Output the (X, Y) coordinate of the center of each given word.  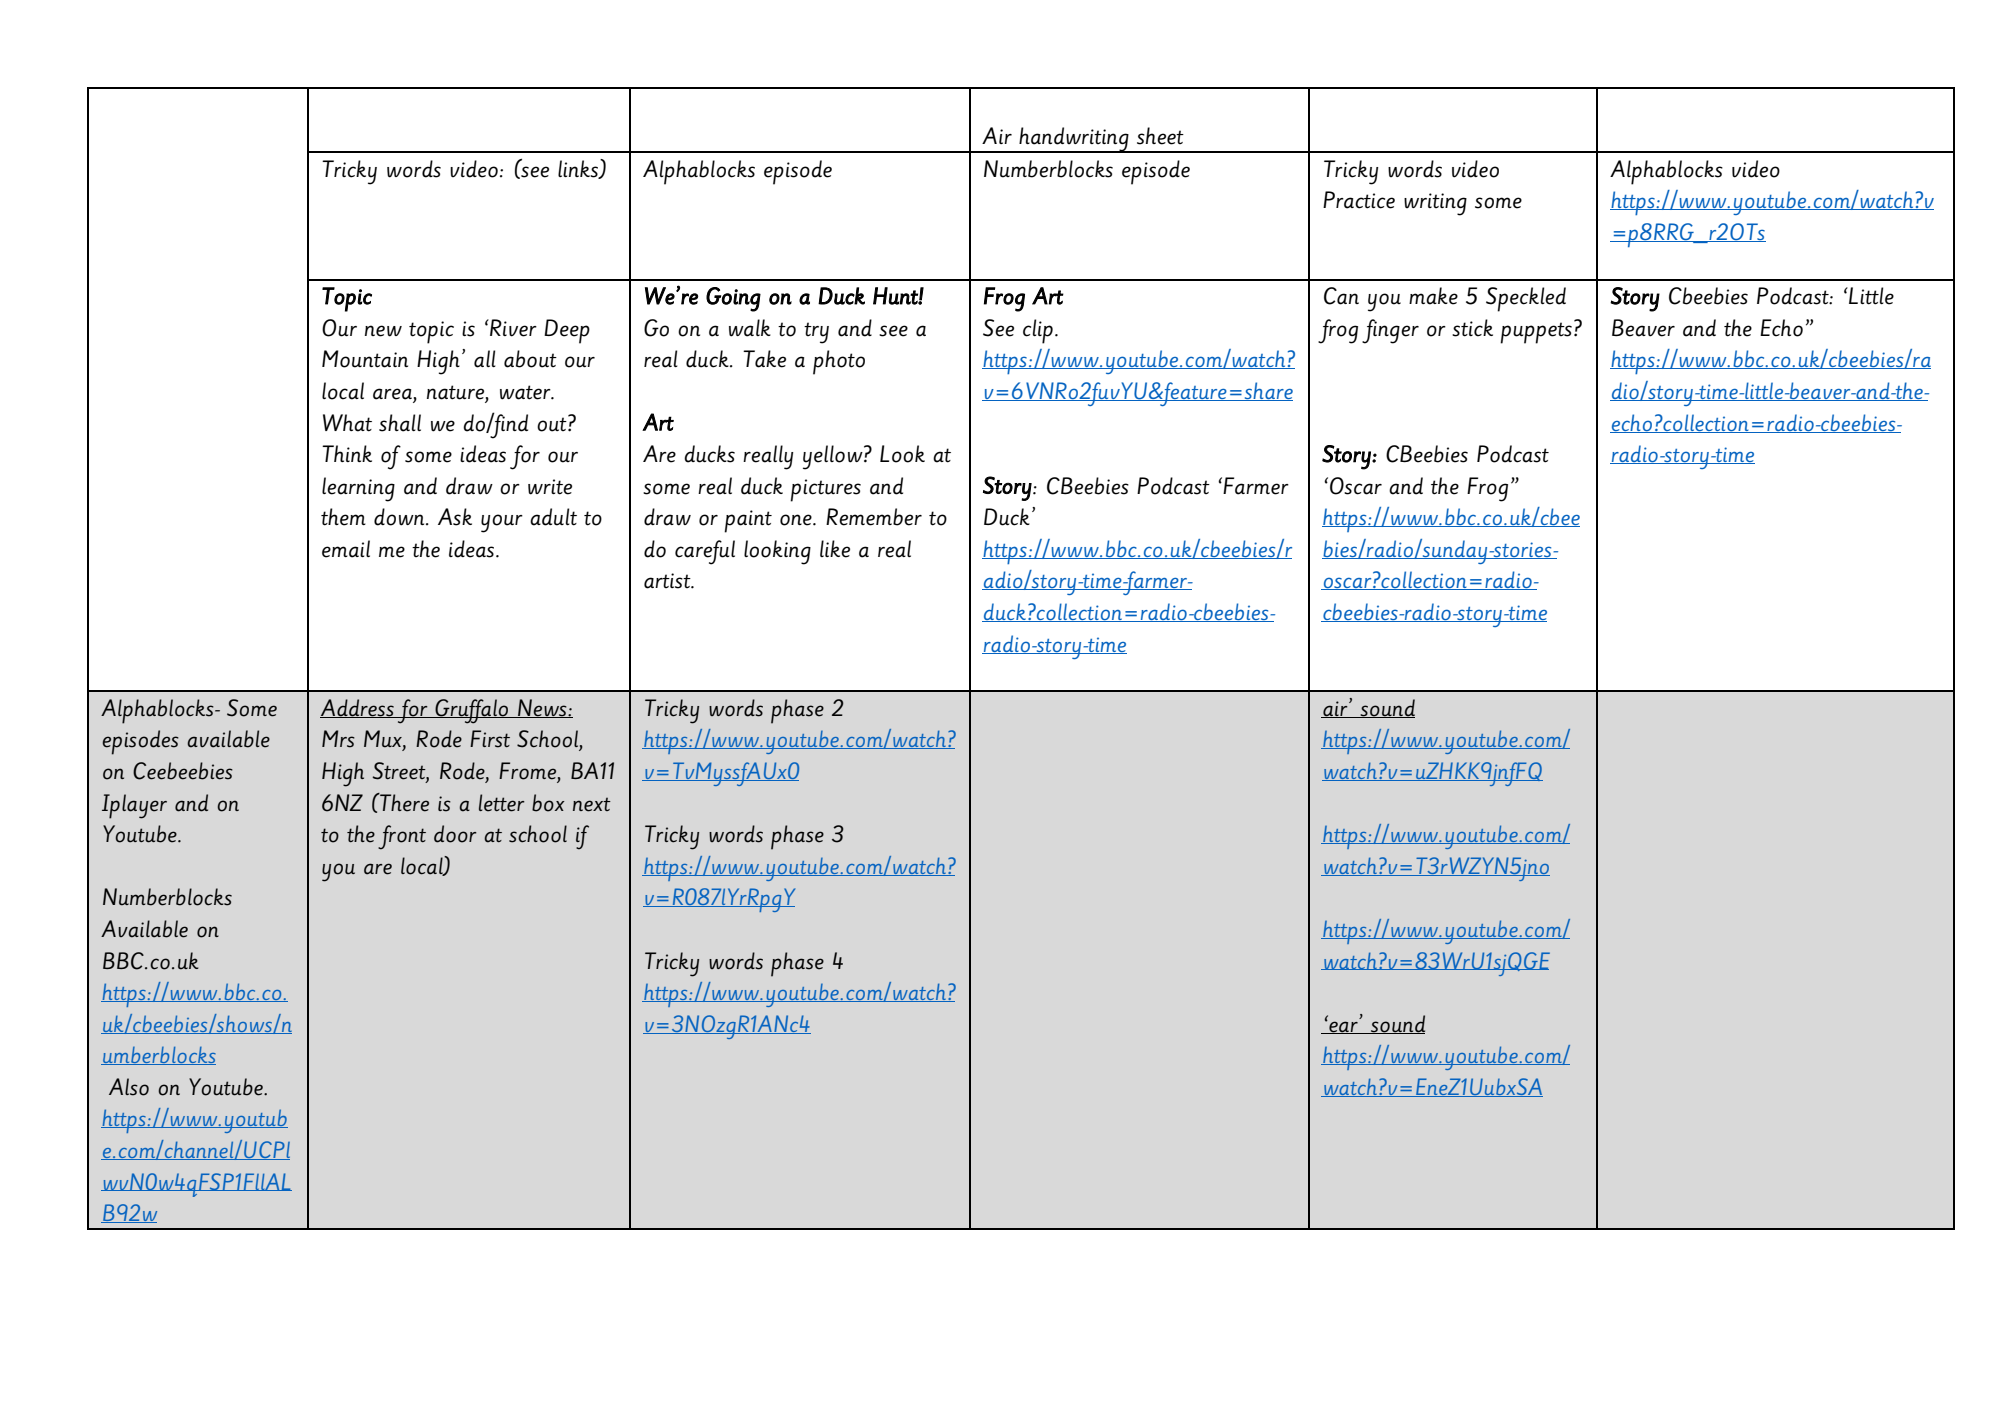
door (455, 834)
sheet (1160, 136)
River (512, 328)
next (592, 805)
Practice (1359, 200)
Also (129, 1087)
